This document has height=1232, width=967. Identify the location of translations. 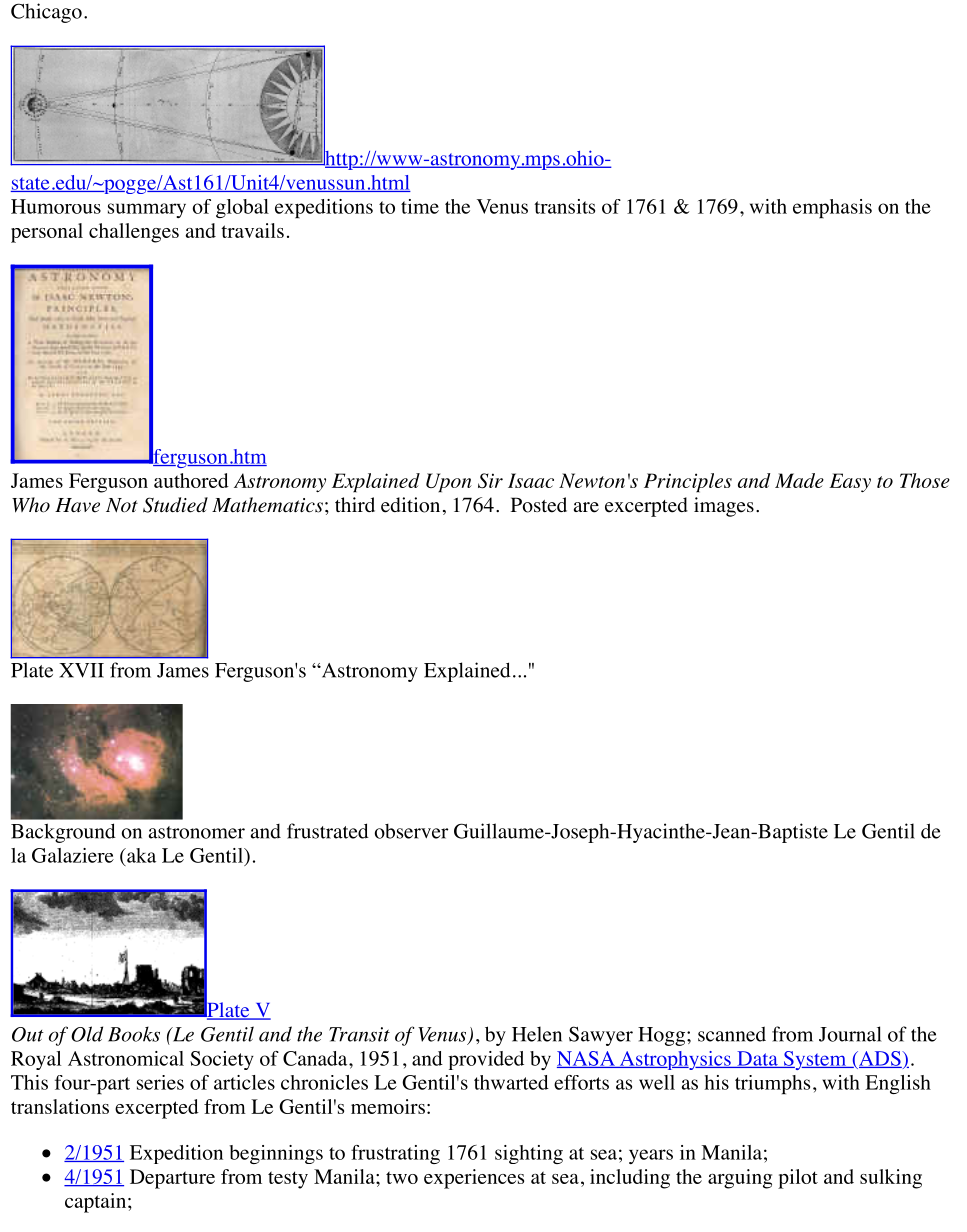
(60, 1106).
